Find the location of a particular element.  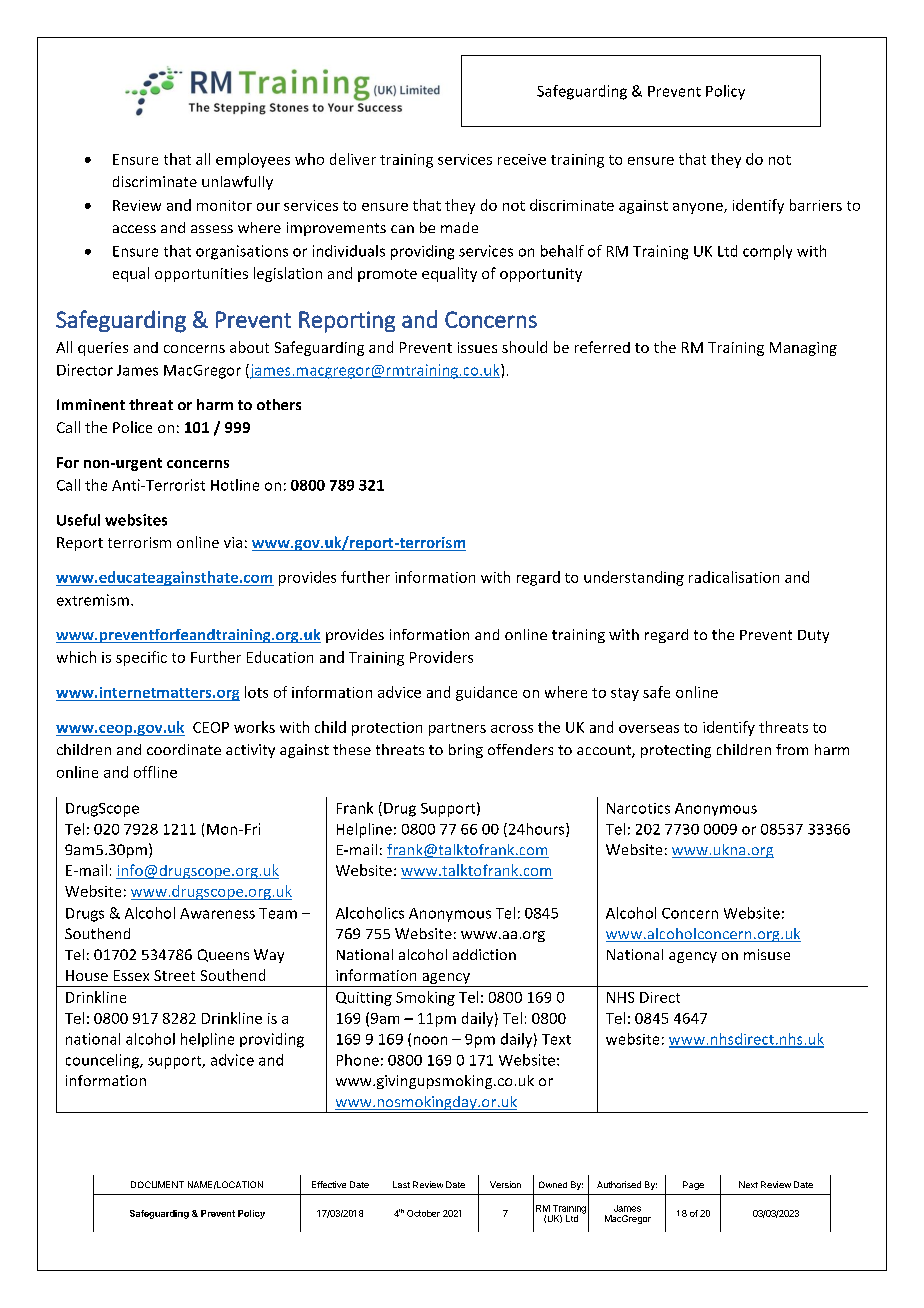

issues is located at coordinates (477, 347).
